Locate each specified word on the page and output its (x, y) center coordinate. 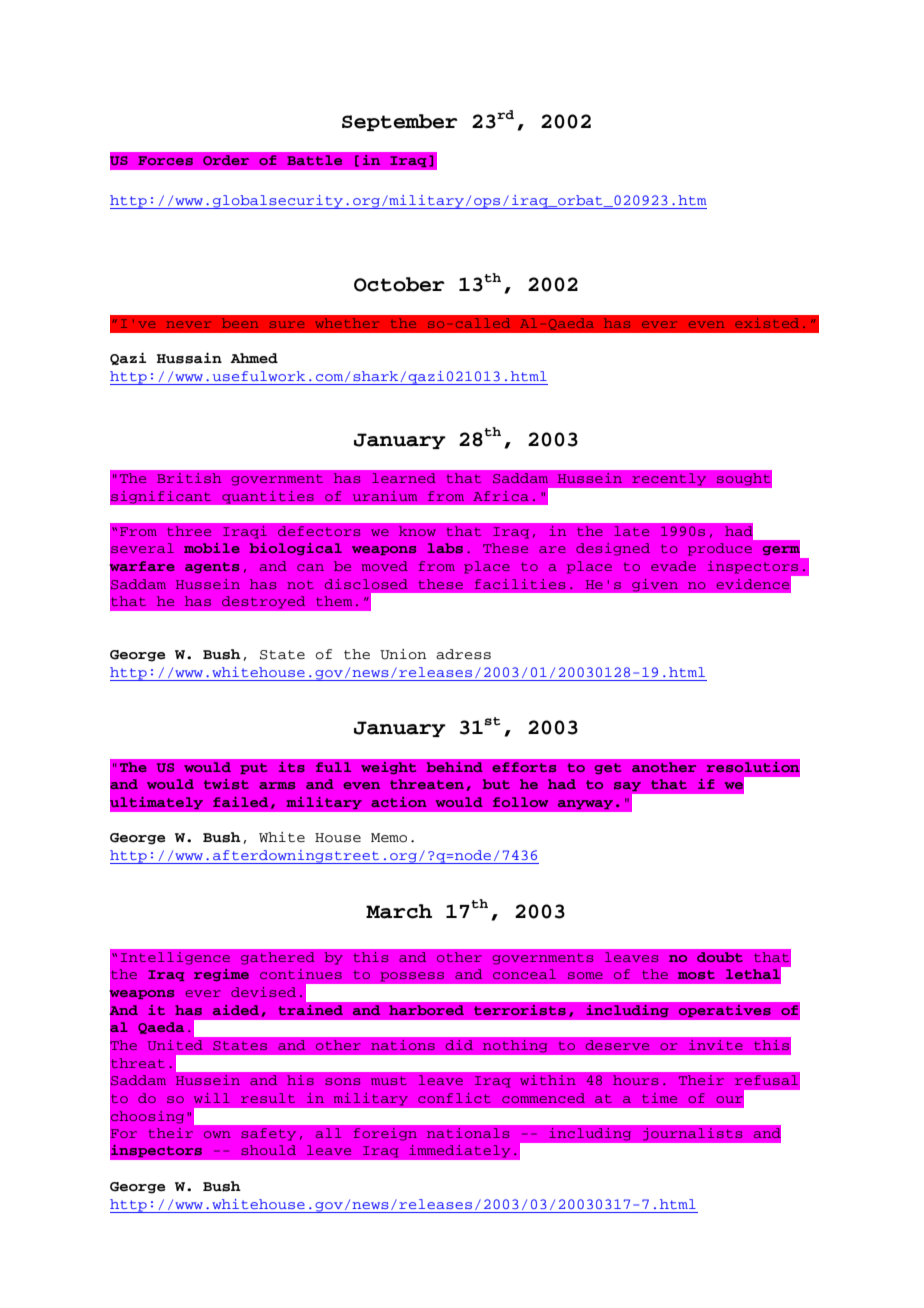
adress (463, 654)
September (400, 122)
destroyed (263, 602)
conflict (454, 1098)
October (399, 284)
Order (226, 160)
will (212, 1098)
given (655, 585)
